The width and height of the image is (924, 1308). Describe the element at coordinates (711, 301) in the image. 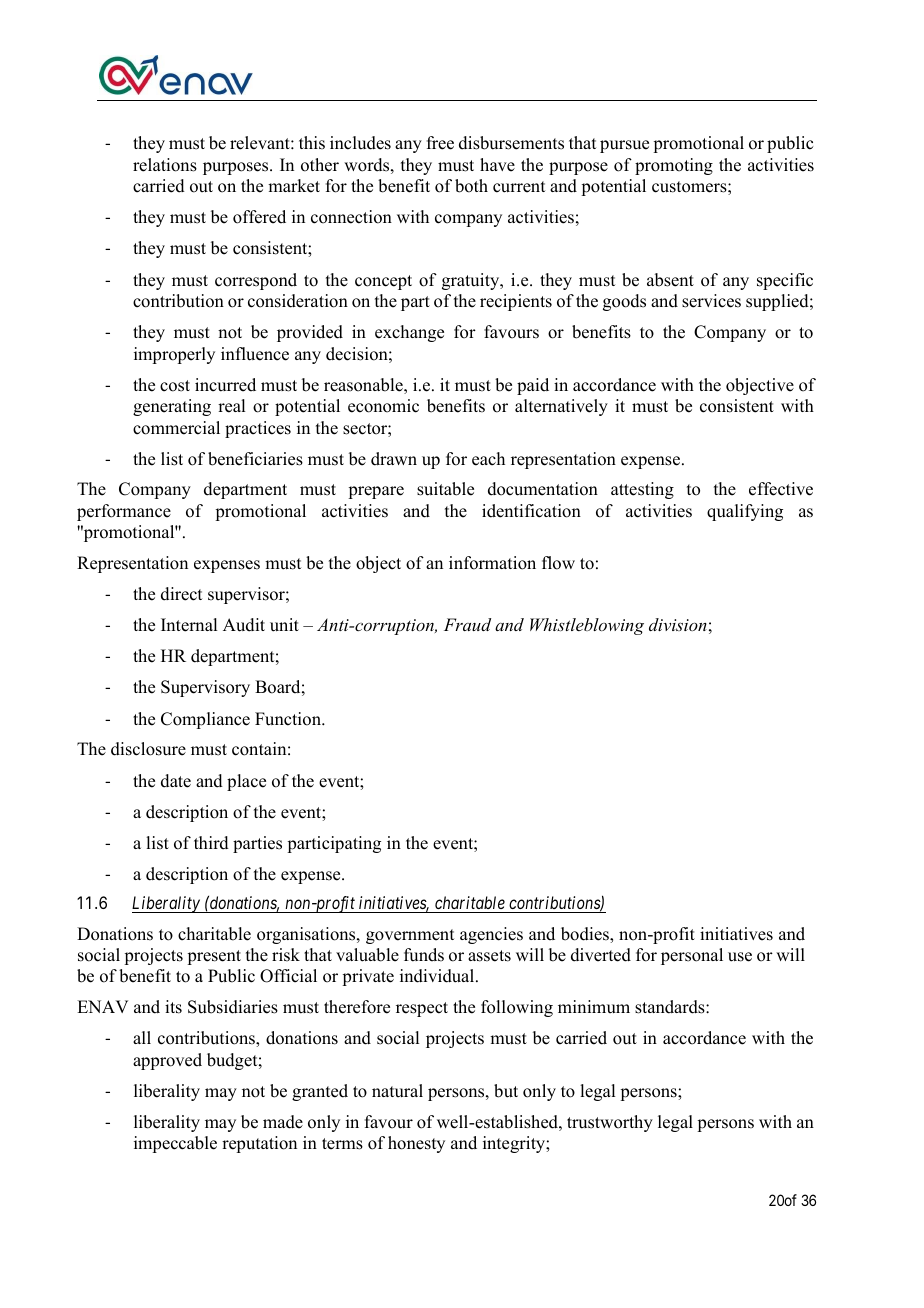

I see `services` at that location.
